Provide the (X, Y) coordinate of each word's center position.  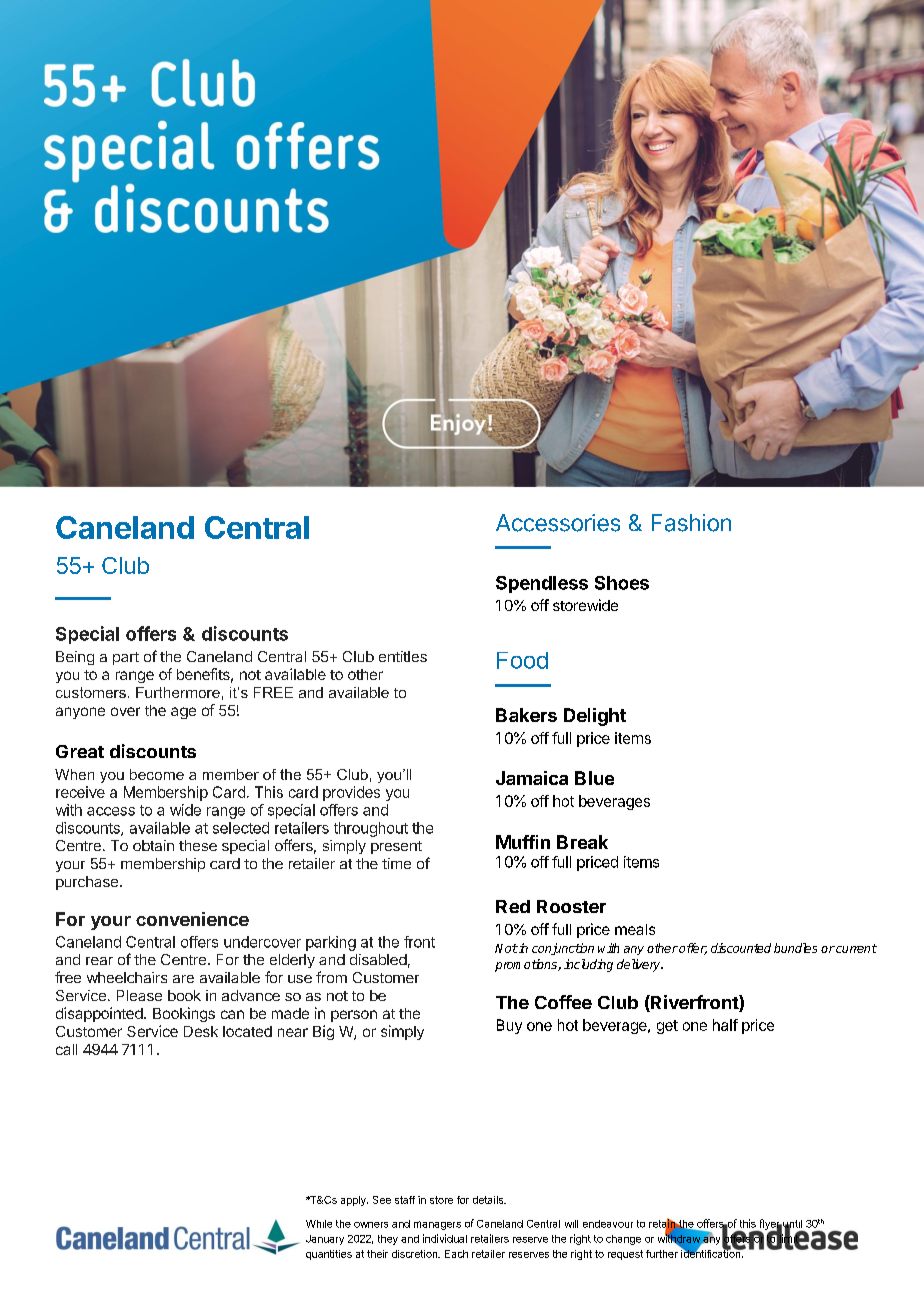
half (725, 1025)
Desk (201, 1031)
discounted (741, 948)
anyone (80, 713)
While (319, 1224)
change (623, 1240)
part (126, 658)
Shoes (622, 583)
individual (445, 1238)
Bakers (526, 715)
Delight (595, 717)
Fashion (691, 523)
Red (513, 906)
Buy (509, 1026)
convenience (192, 919)
